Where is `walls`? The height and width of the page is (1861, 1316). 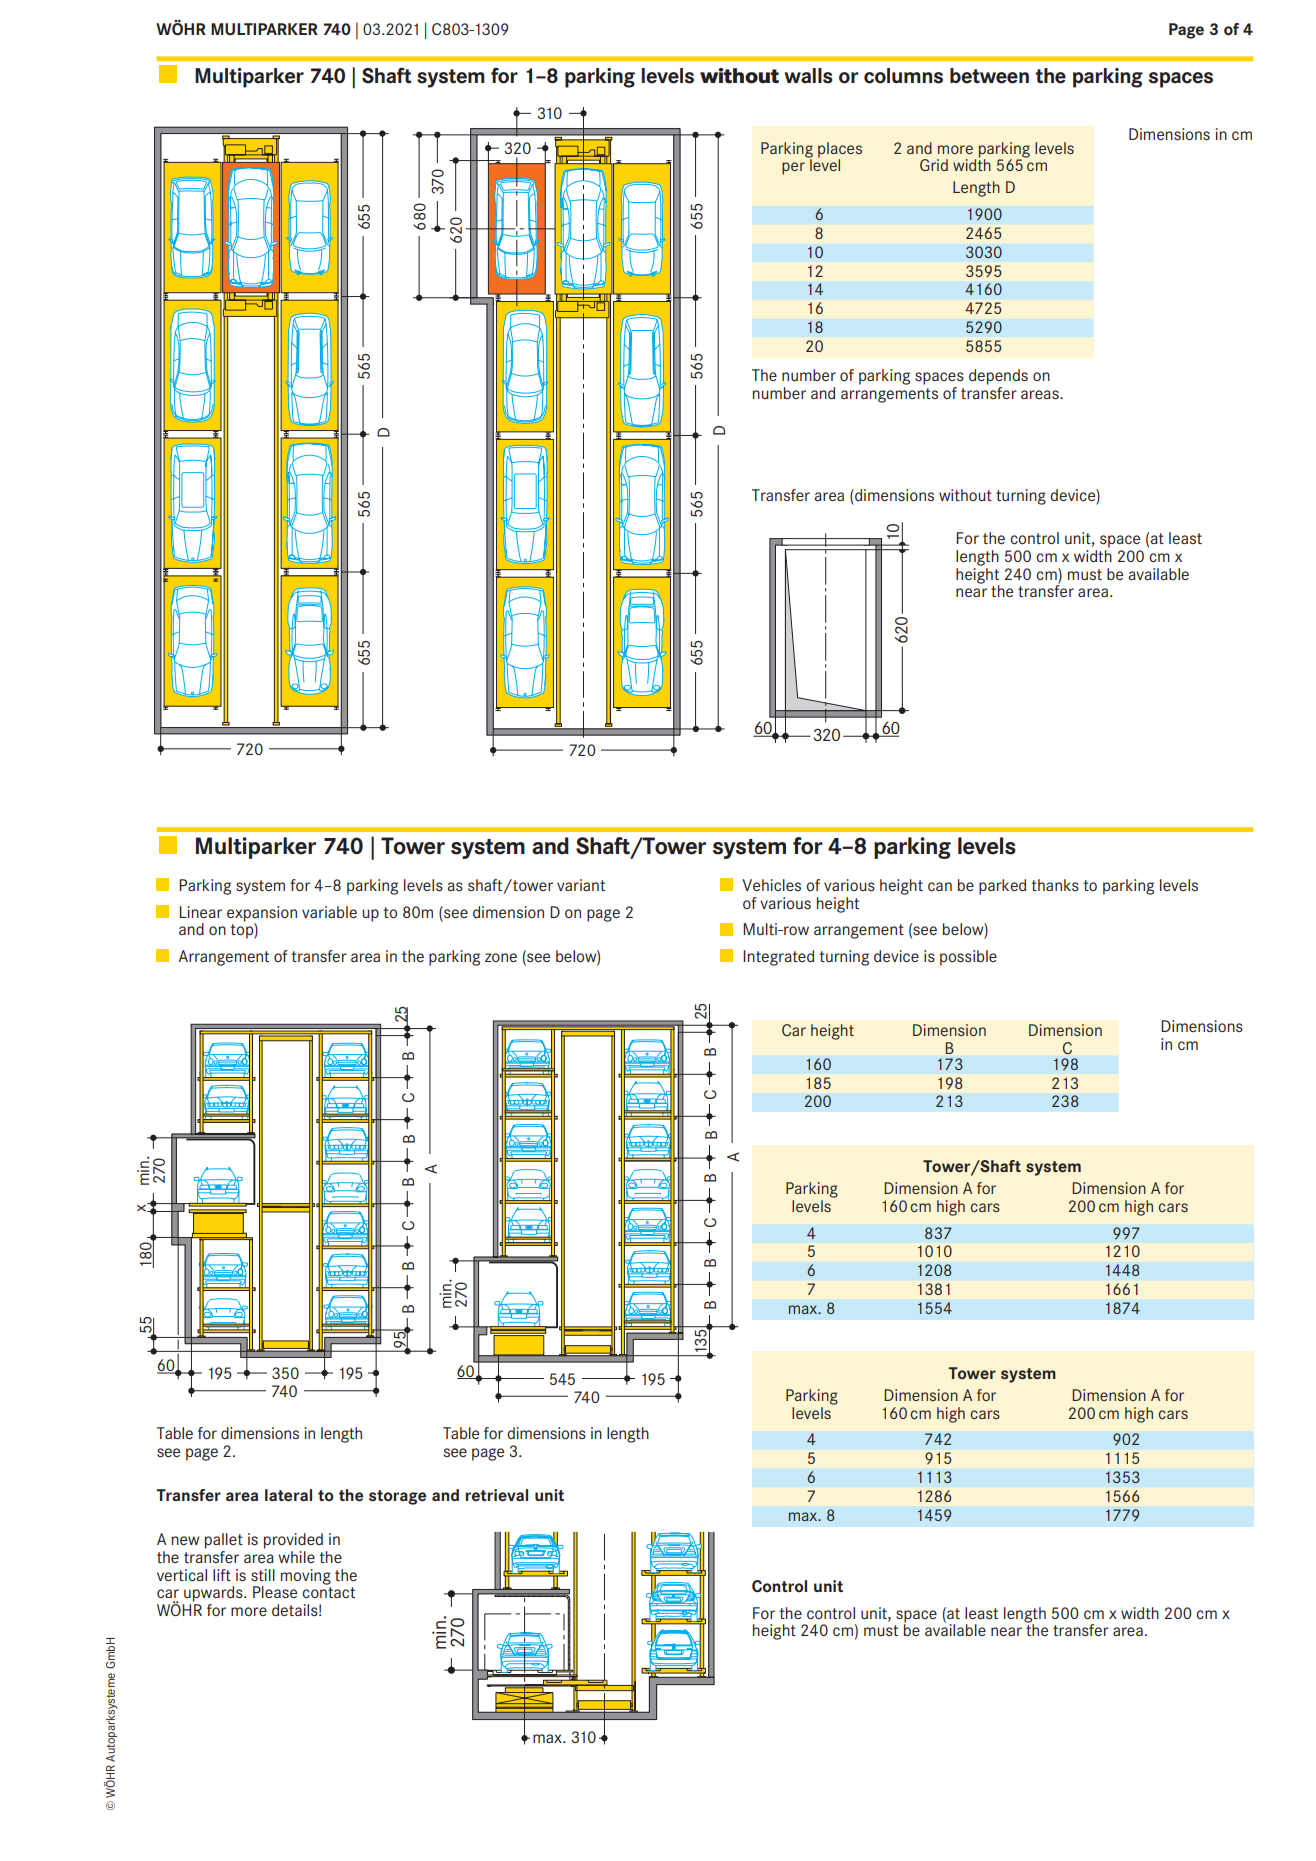 walls is located at coordinates (809, 76).
